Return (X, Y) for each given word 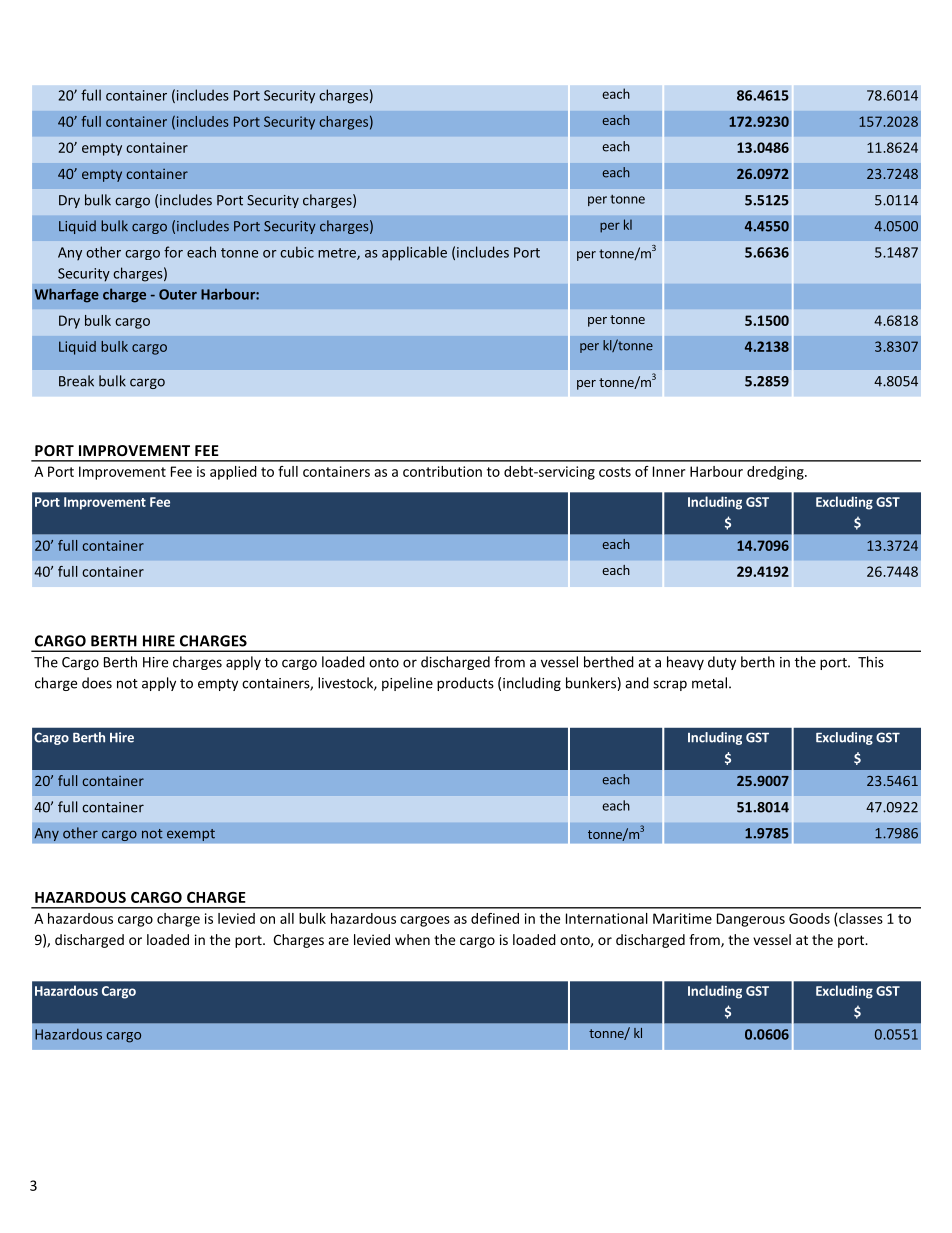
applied (233, 473)
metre (338, 254)
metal (709, 683)
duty (722, 663)
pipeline (407, 684)
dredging (776, 473)
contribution (442, 471)
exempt (191, 835)
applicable (414, 253)
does (97, 683)
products (465, 684)
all (287, 918)
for (173, 252)
